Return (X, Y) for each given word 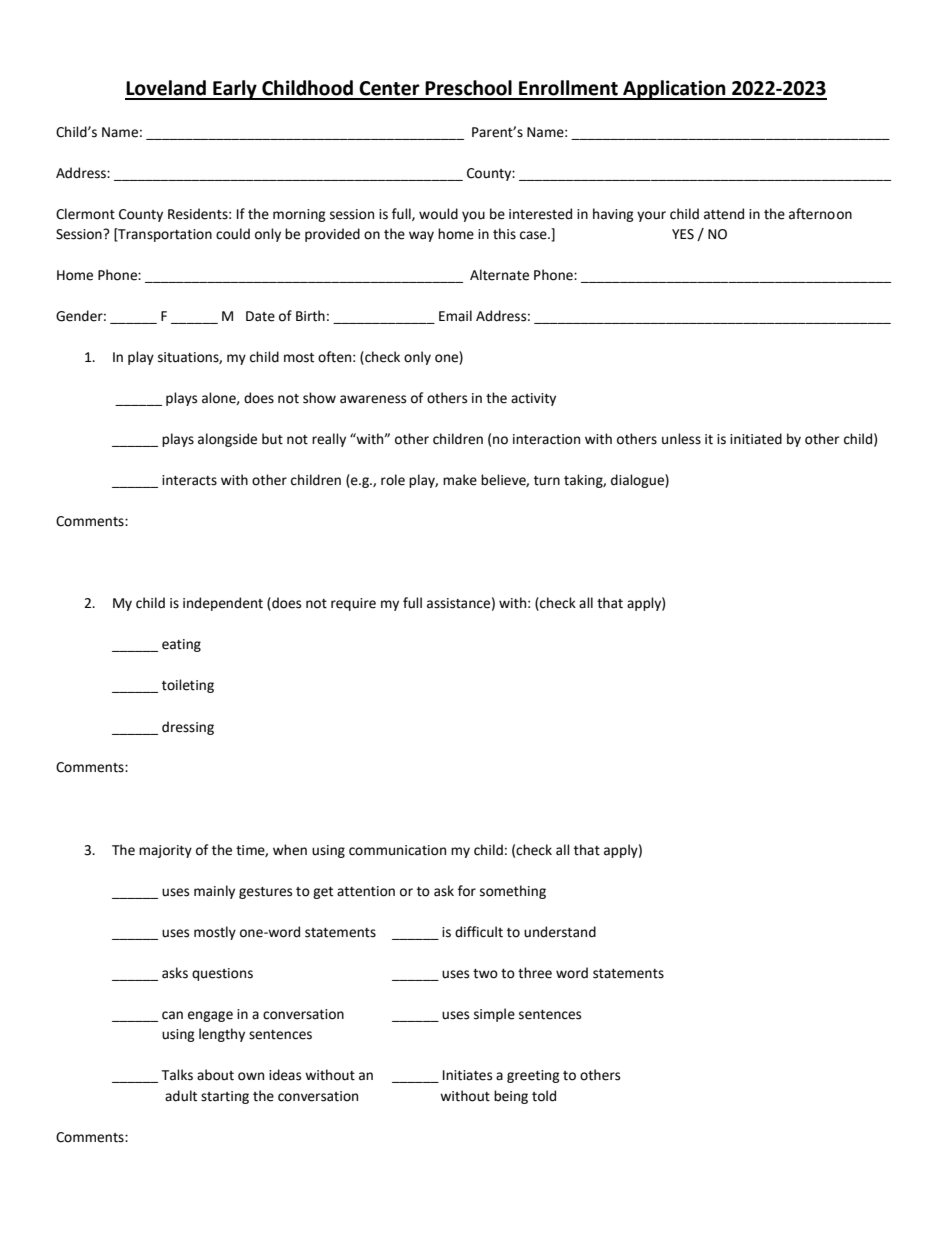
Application (674, 90)
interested (540, 214)
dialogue (638, 481)
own (251, 1076)
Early (235, 90)
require (353, 604)
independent (223, 604)
